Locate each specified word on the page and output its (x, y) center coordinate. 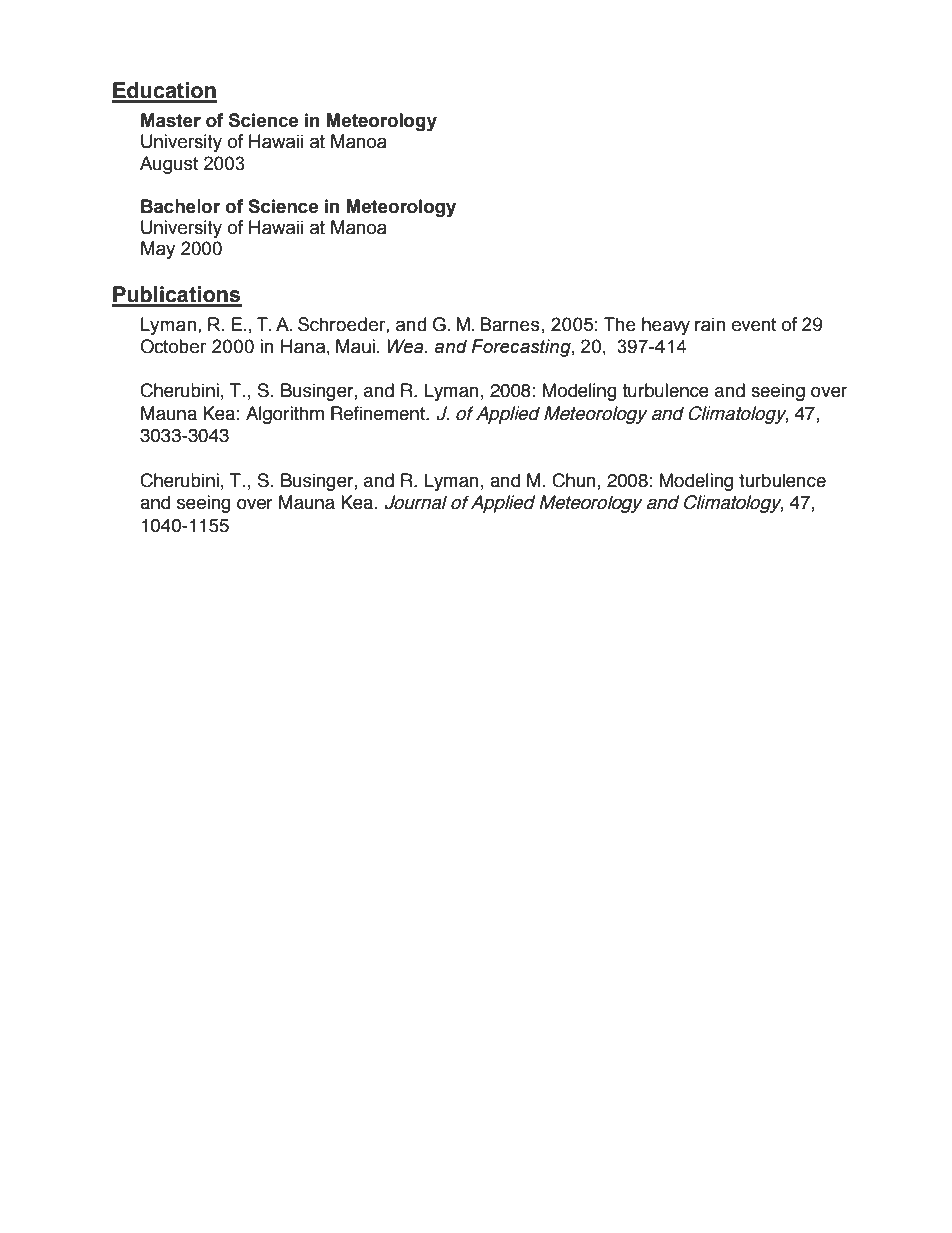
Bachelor (180, 206)
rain (710, 324)
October (173, 346)
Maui (355, 346)
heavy (666, 326)
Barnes (510, 324)
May (158, 250)
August (169, 165)
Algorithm (285, 415)
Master (171, 120)
